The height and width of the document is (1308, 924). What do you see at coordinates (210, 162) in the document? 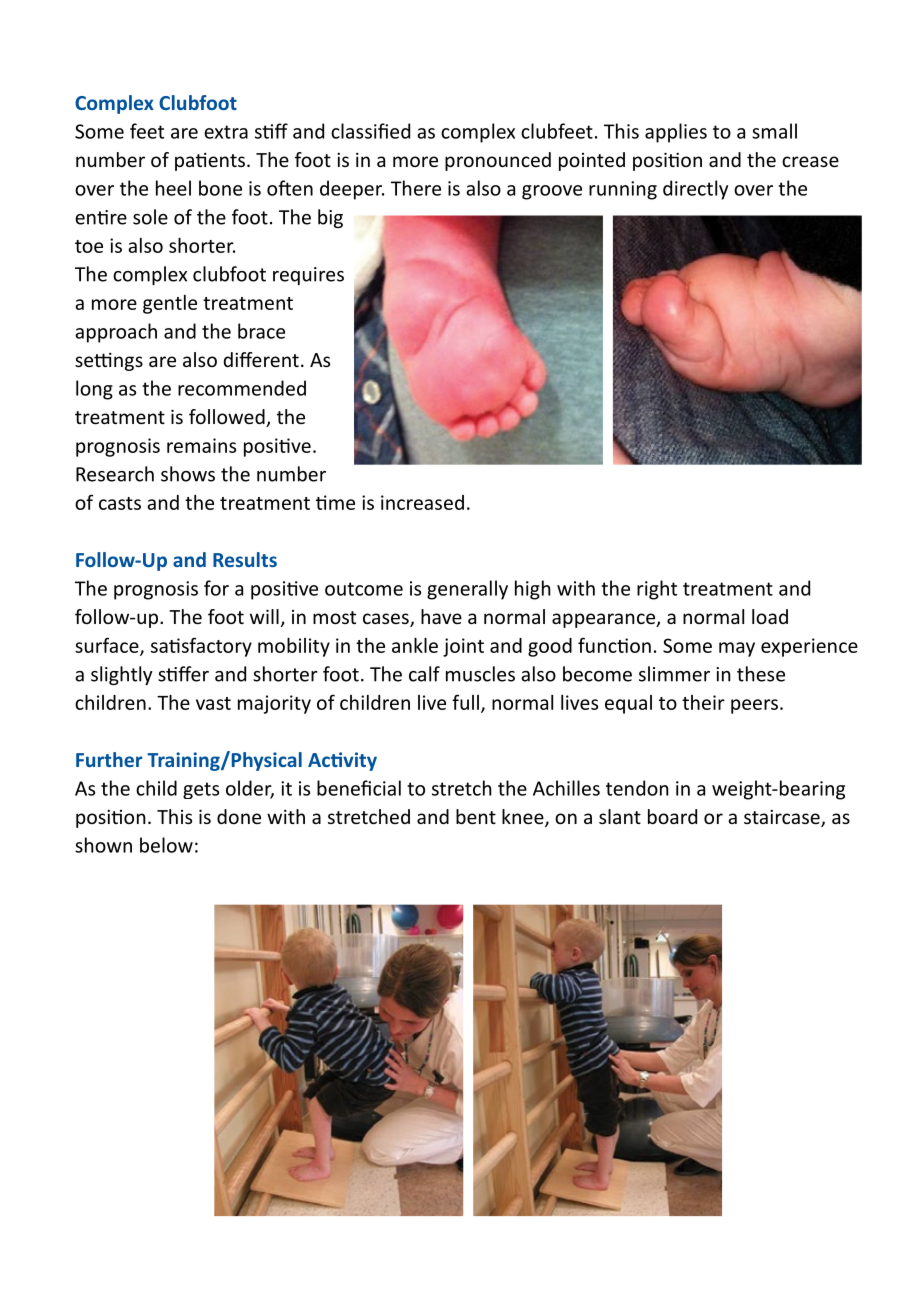
I see `patients` at bounding box center [210, 162].
